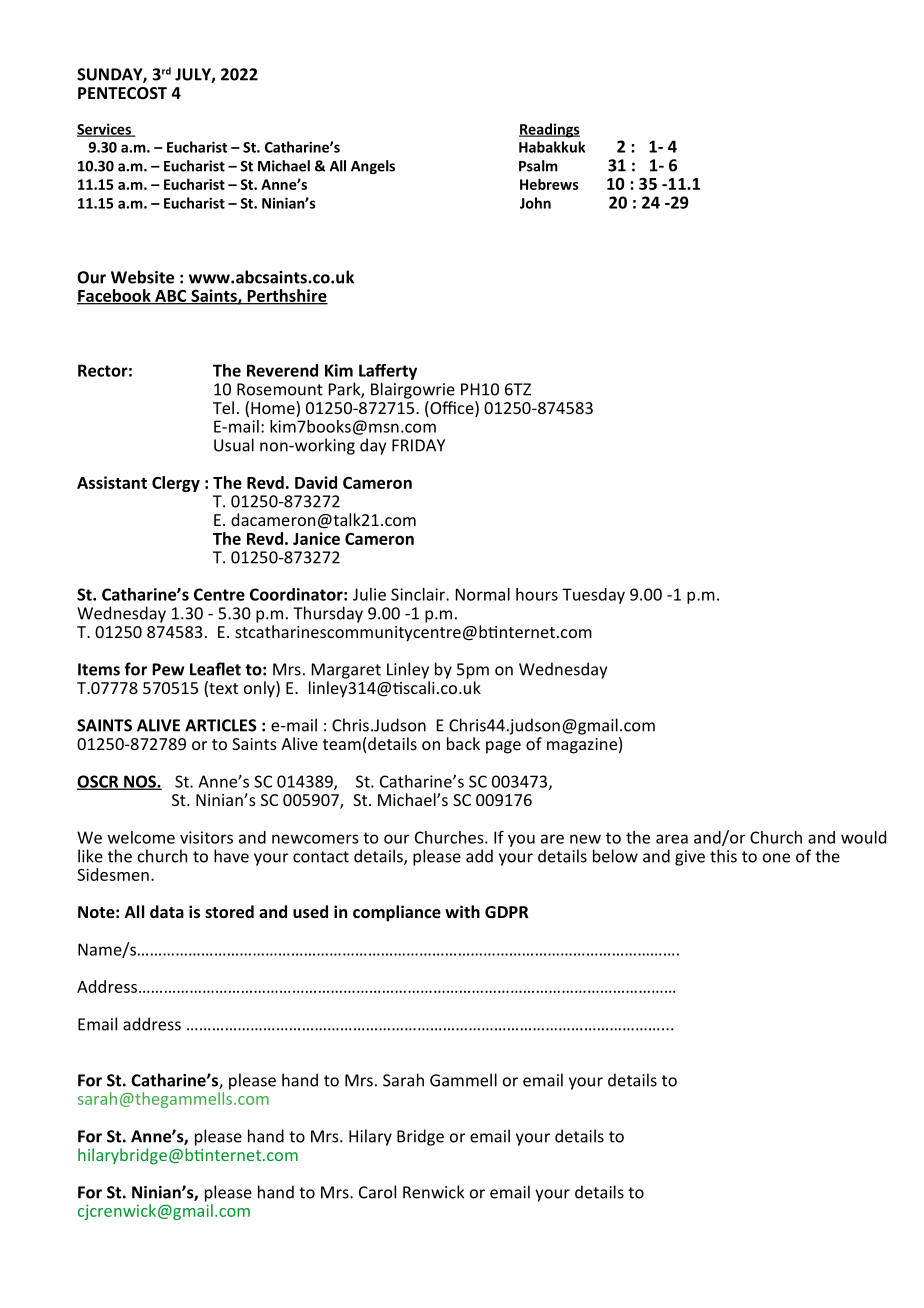 This screenshot has width=924, height=1308. What do you see at coordinates (377, 1192) in the screenshot?
I see `Carol` at bounding box center [377, 1192].
